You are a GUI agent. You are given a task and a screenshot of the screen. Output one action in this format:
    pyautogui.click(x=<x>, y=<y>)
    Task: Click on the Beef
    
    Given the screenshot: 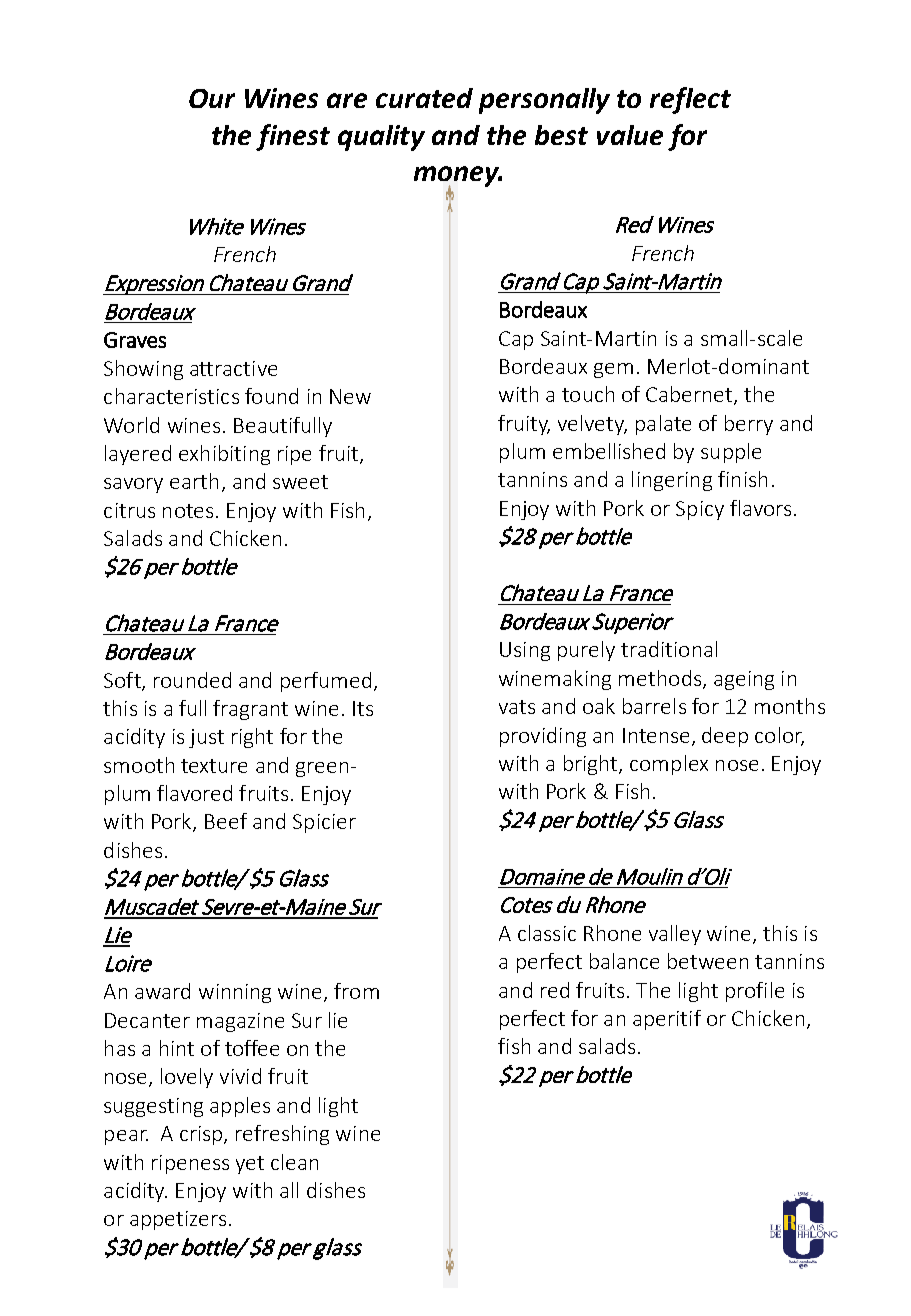 What is the action you would take?
    pyautogui.click(x=226, y=821)
